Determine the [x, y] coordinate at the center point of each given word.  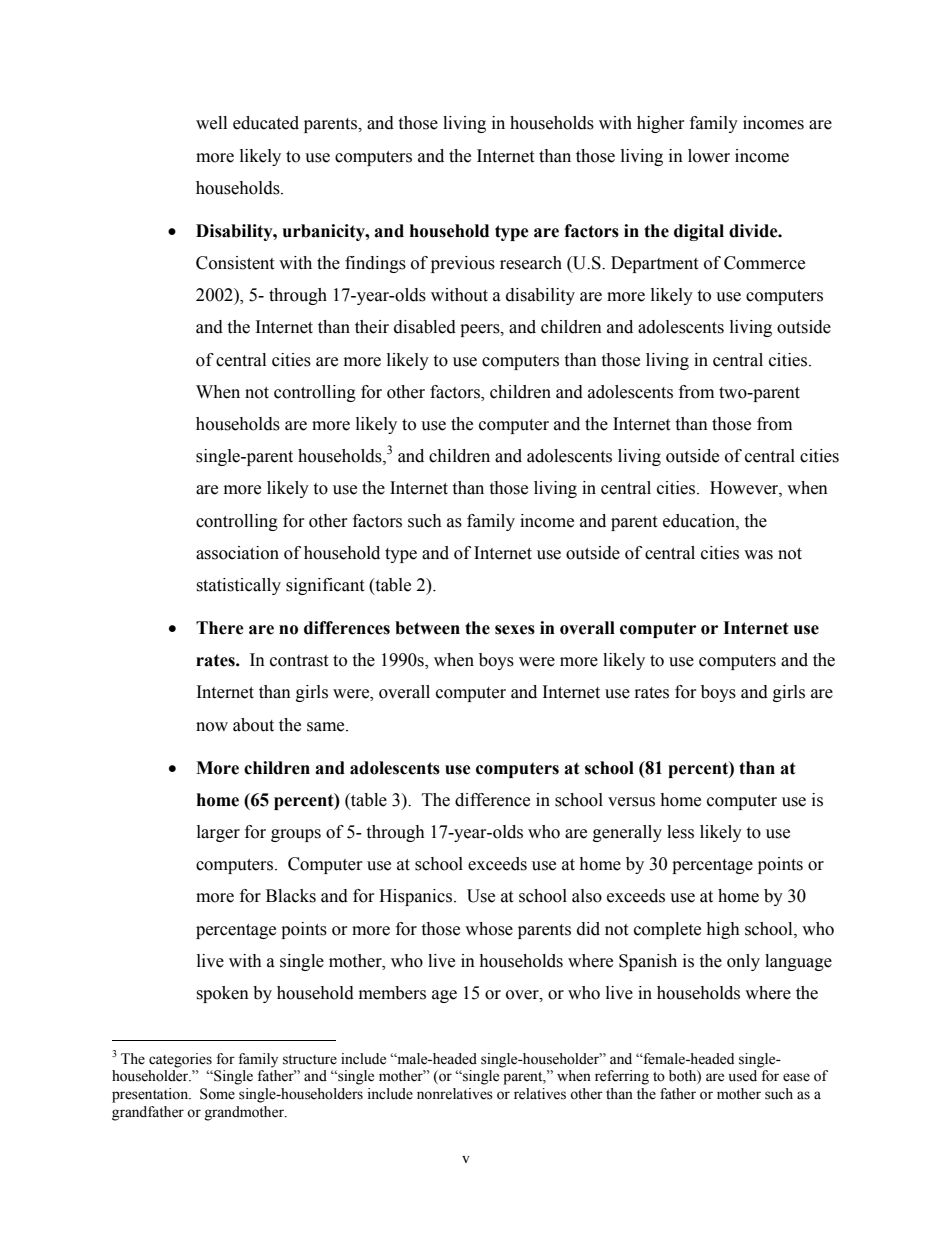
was [758, 555]
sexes [515, 630]
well [211, 123]
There [220, 628]
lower [709, 156]
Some [217, 1094]
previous [463, 264]
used [743, 1076]
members [392, 993]
